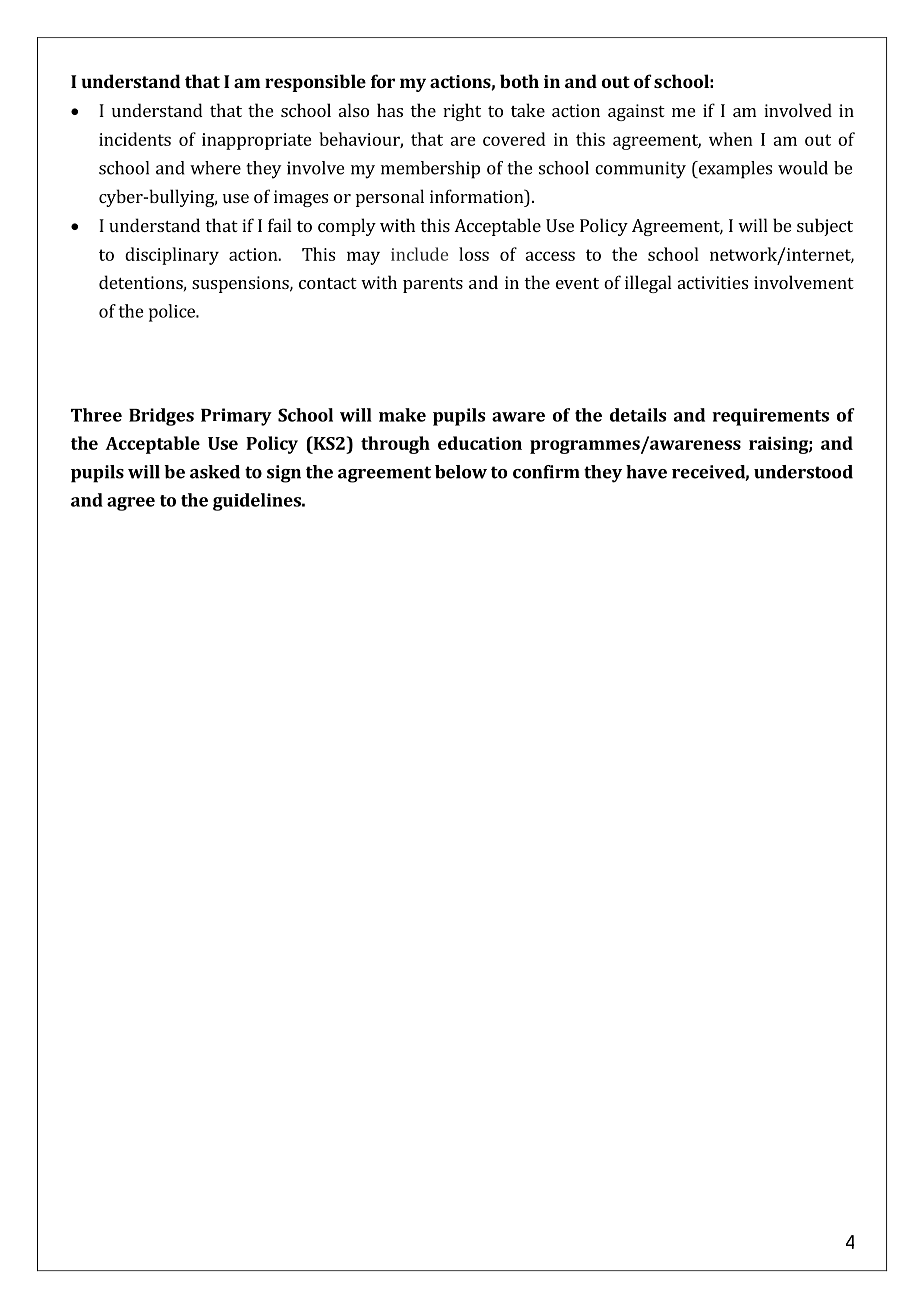 The height and width of the screenshot is (1308, 924). I want to click on asked, so click(215, 472).
